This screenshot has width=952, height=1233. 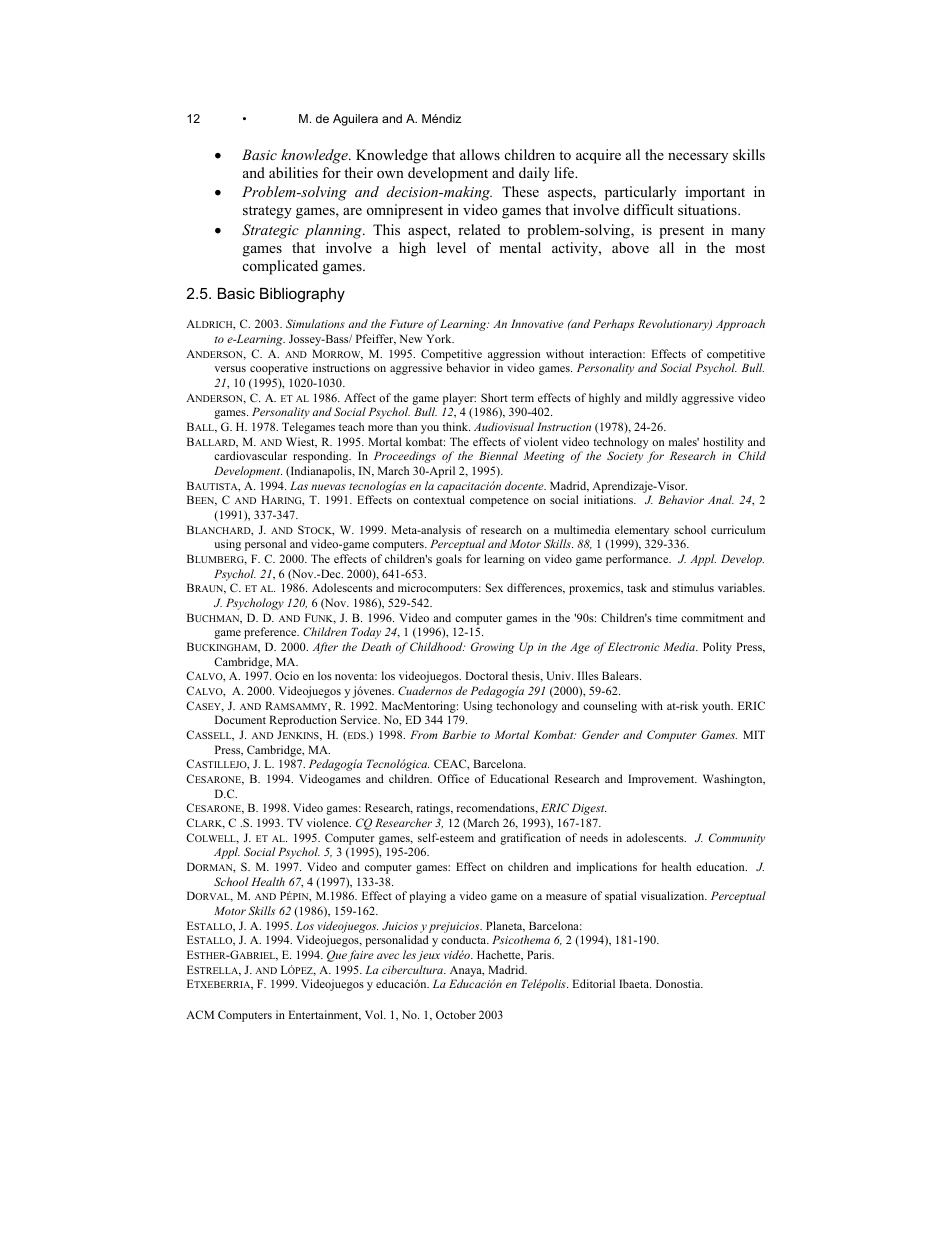 I want to click on allows, so click(x=480, y=154).
